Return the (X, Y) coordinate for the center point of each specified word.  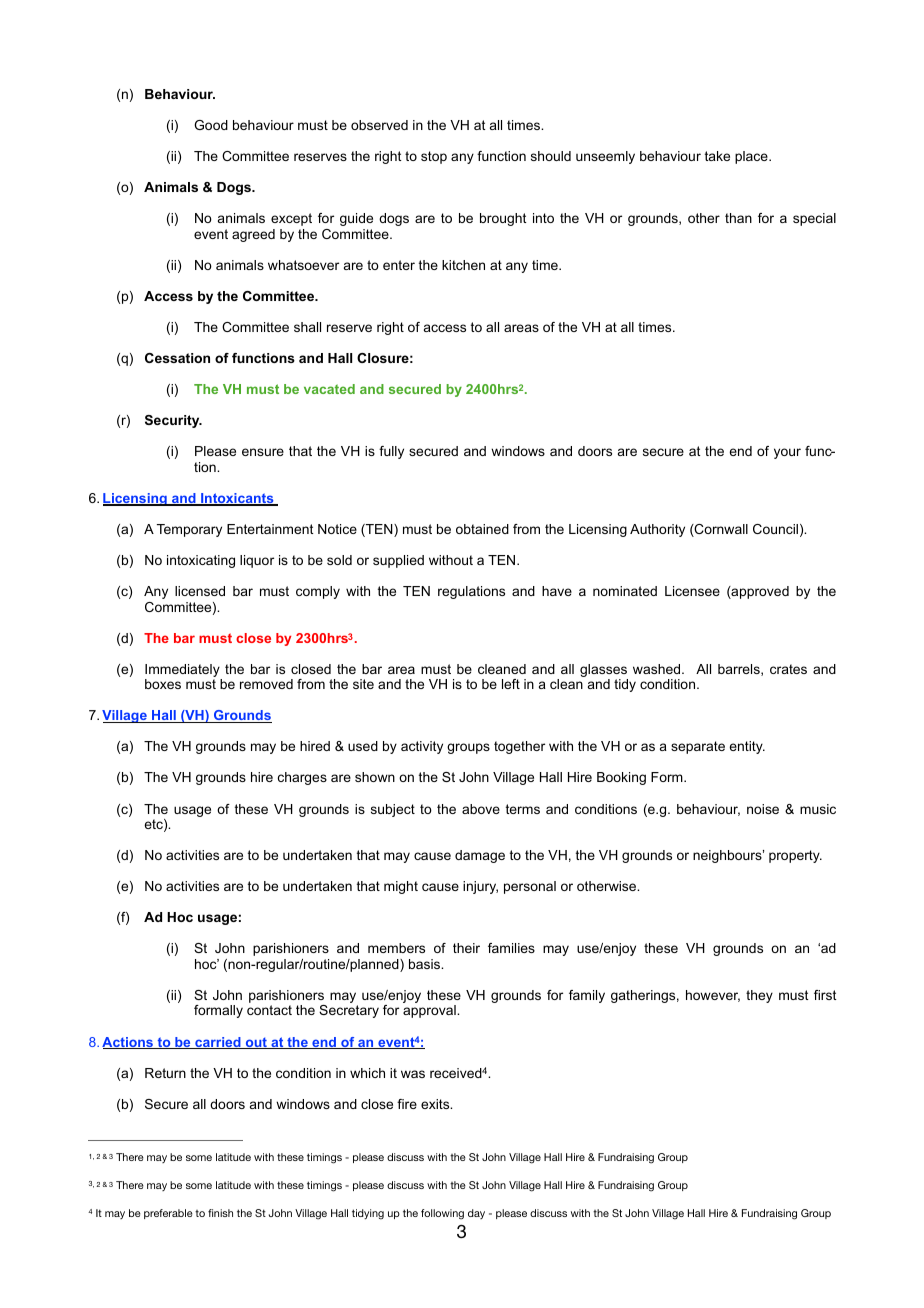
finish (220, 1213)
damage (480, 856)
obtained (482, 529)
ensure (263, 452)
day (476, 1214)
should (551, 156)
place (752, 157)
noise (763, 809)
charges (302, 778)
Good (211, 125)
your (787, 453)
